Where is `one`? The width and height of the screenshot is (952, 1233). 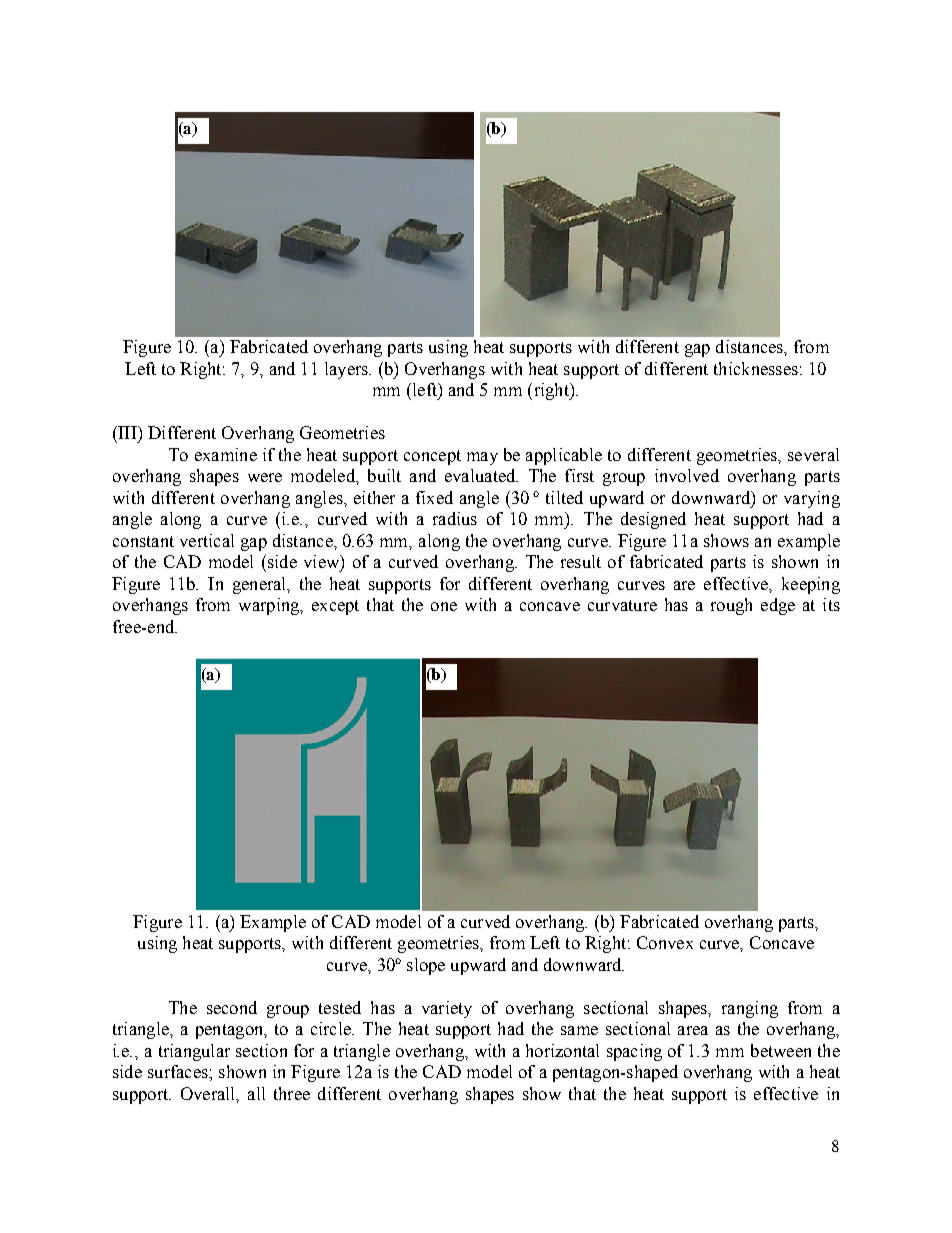 one is located at coordinates (444, 606).
